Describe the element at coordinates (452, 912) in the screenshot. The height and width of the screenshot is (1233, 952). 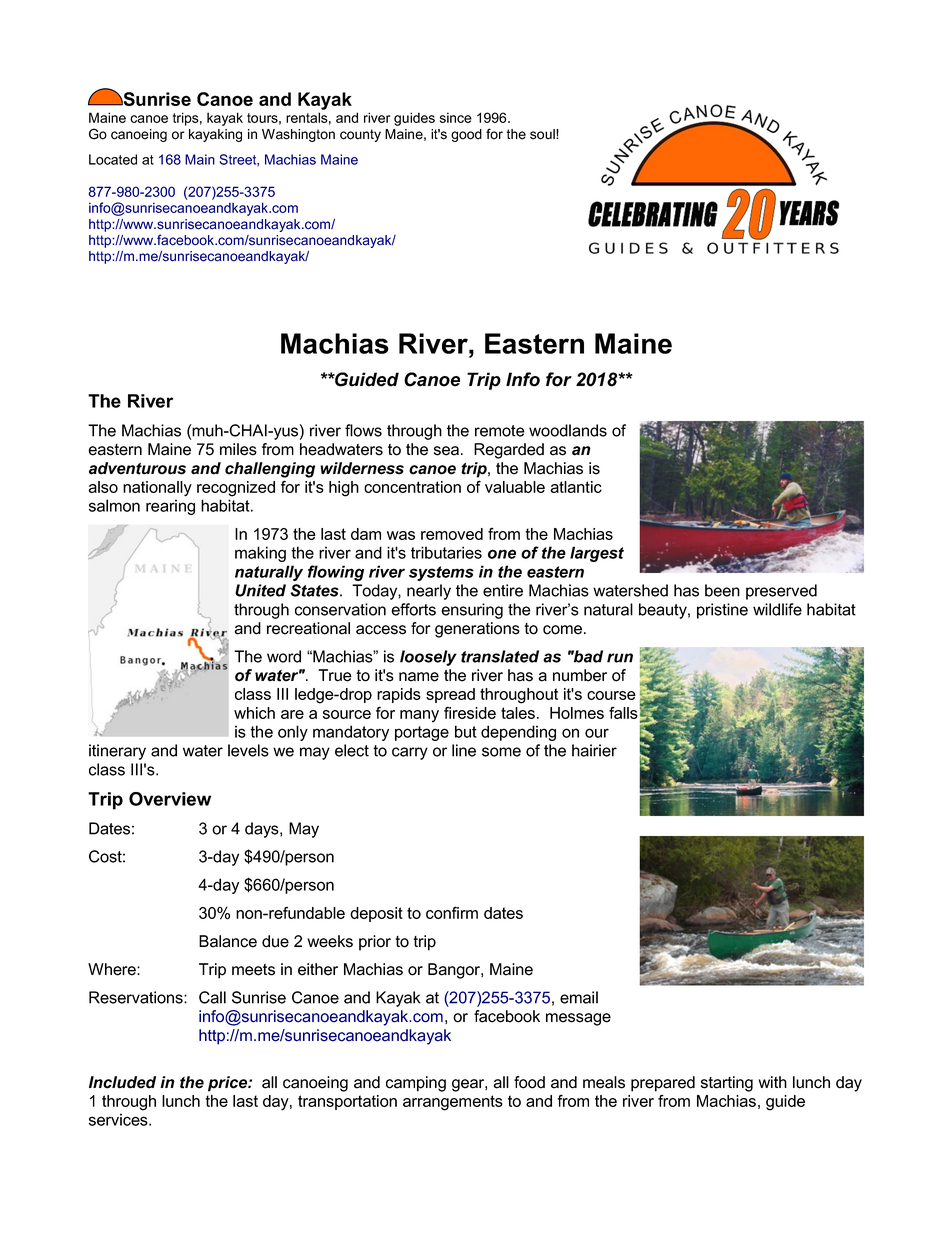
I see `confirm` at that location.
